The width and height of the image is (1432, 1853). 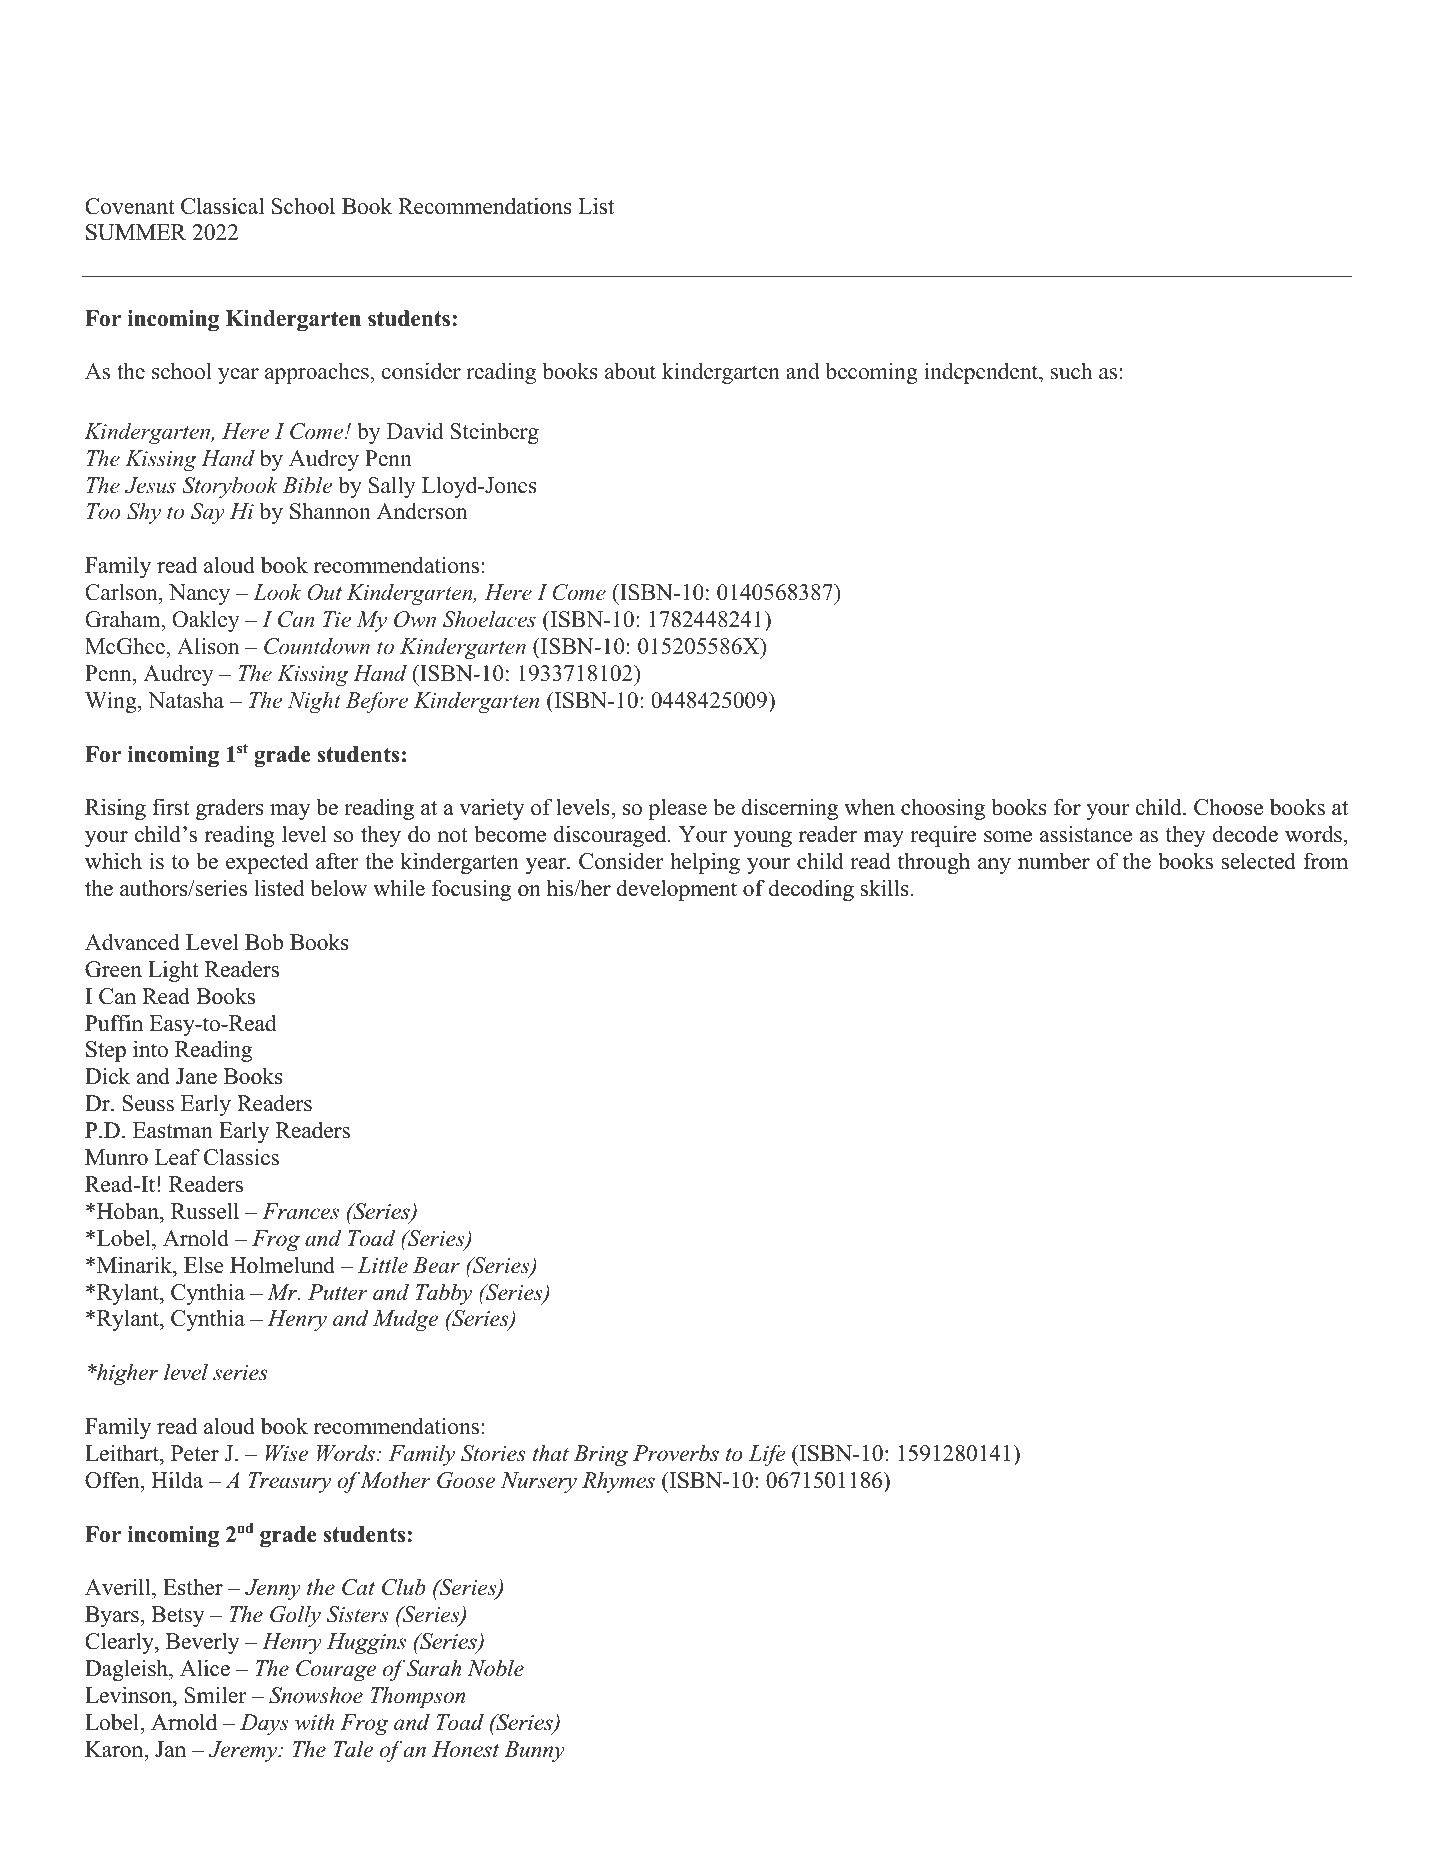 I want to click on development, so click(x=676, y=890).
